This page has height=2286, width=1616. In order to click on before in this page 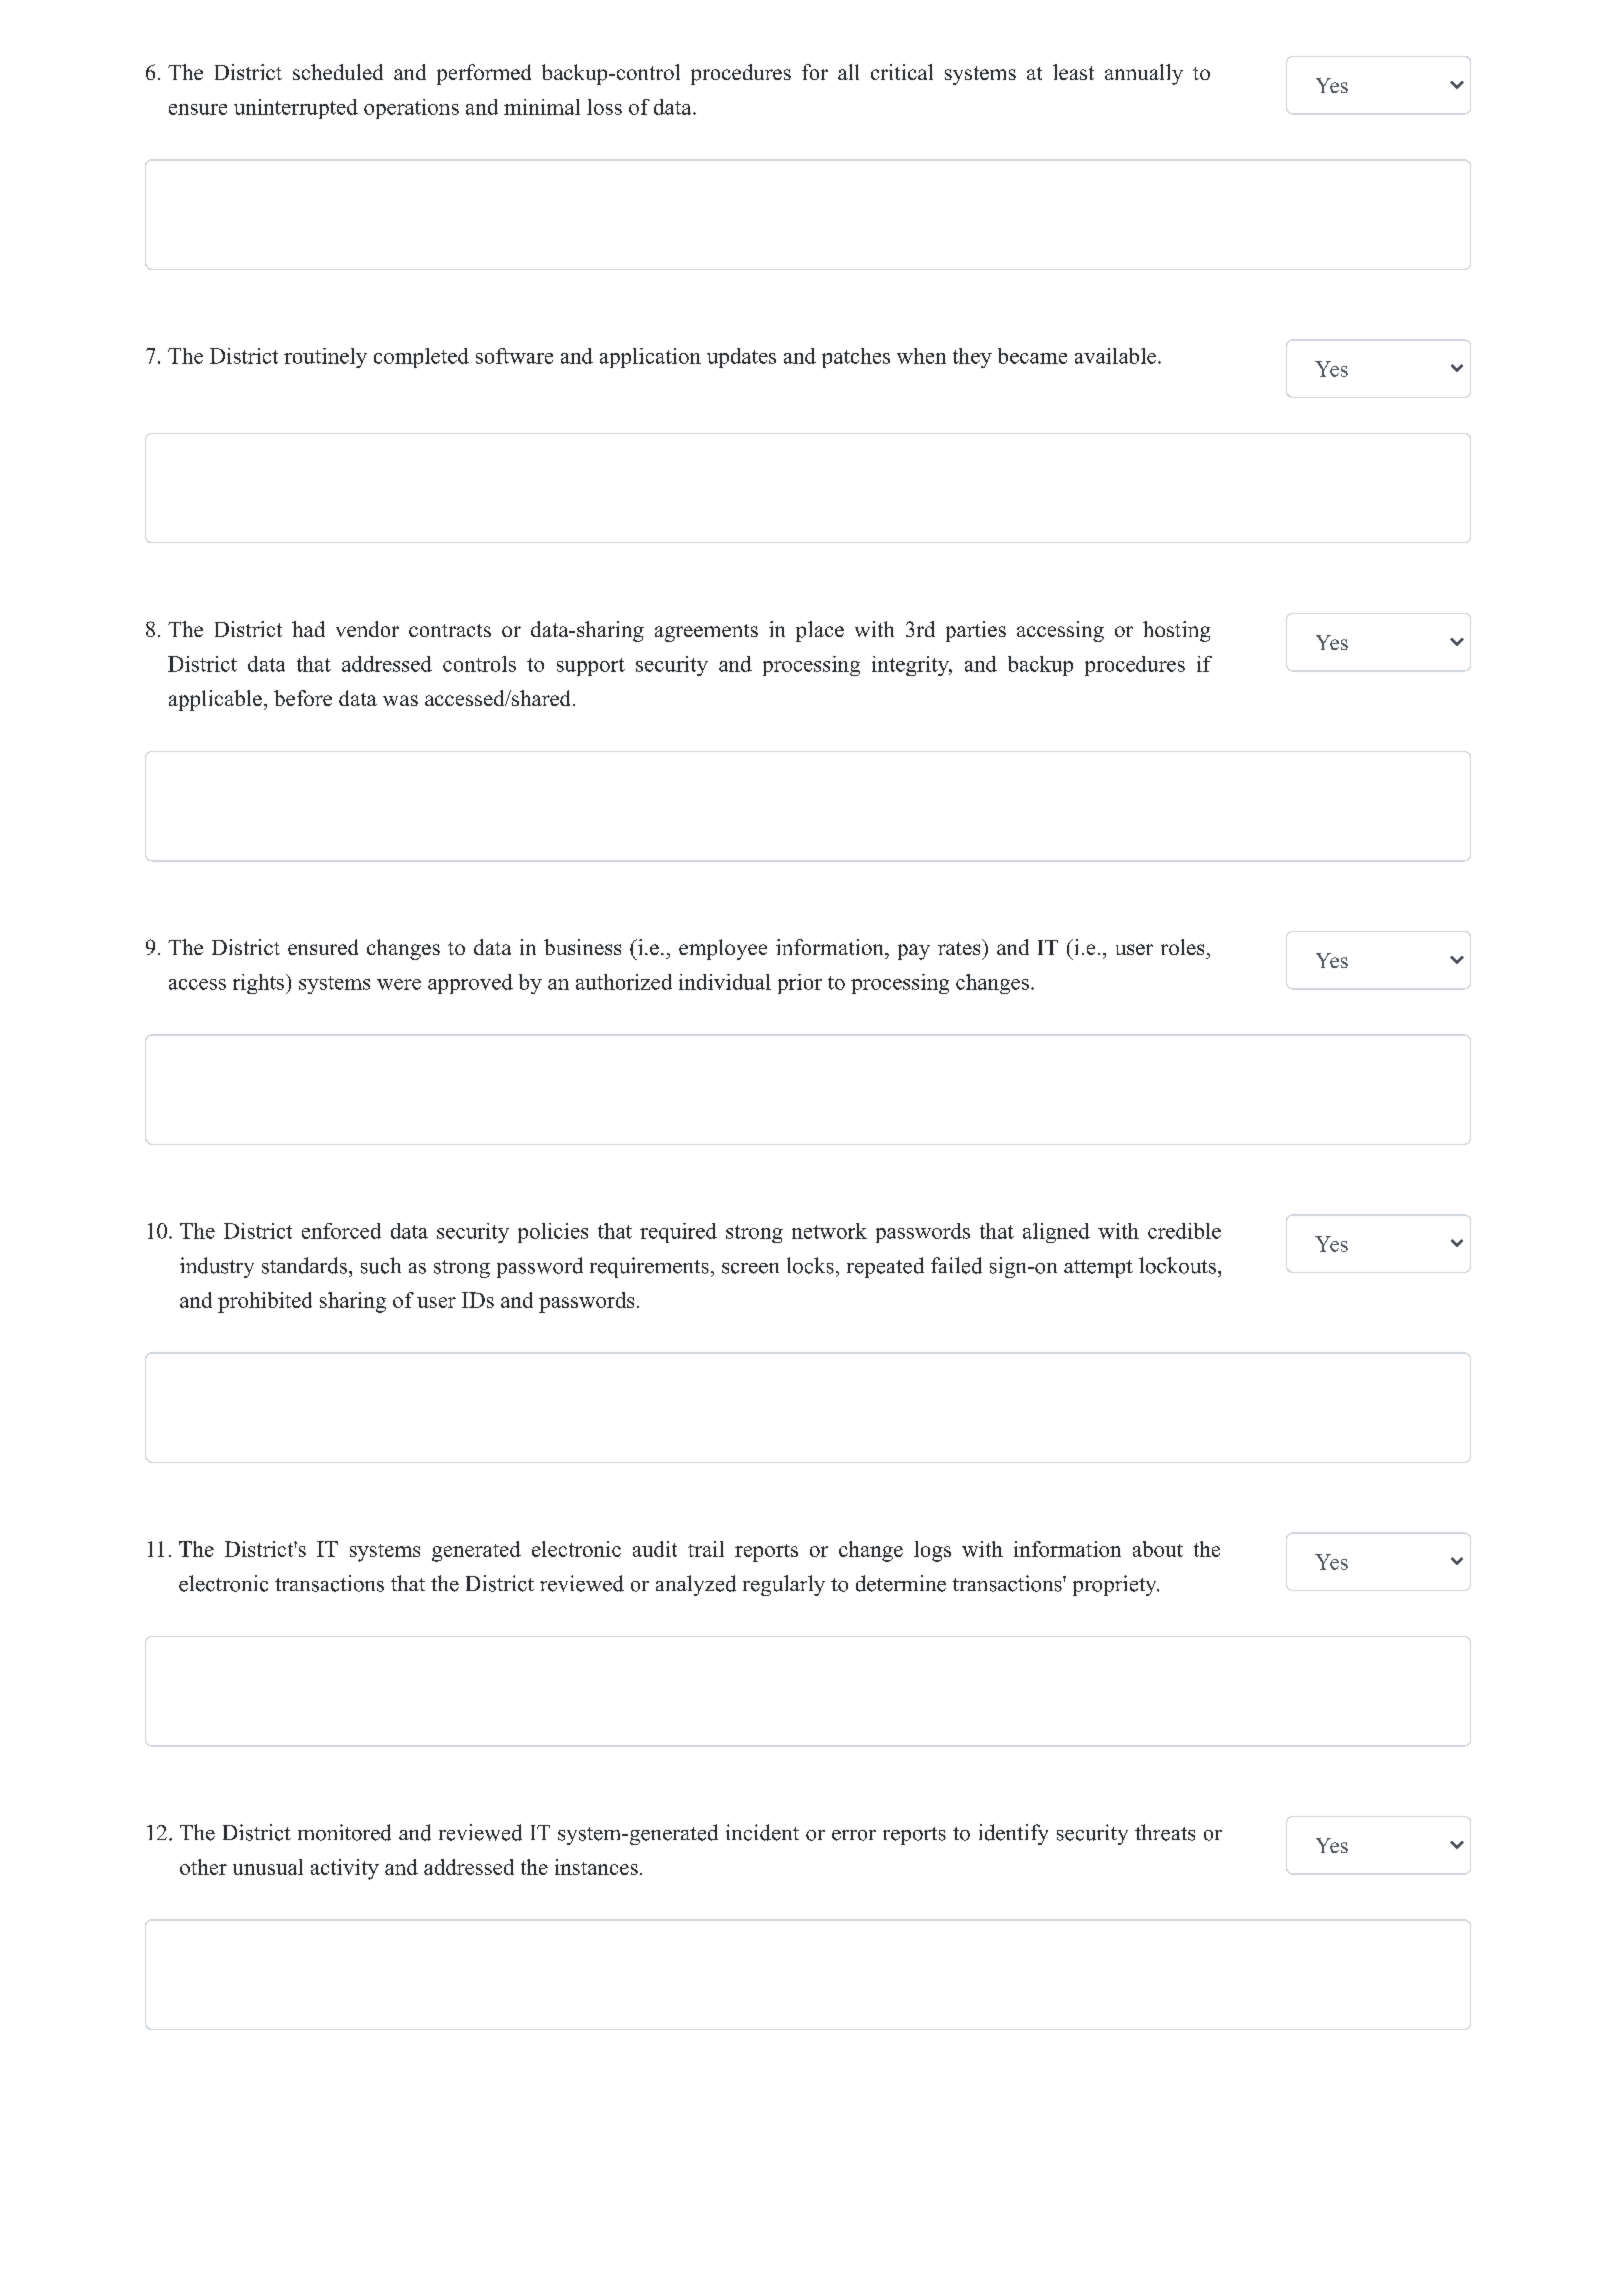, I will do `click(303, 698)`.
